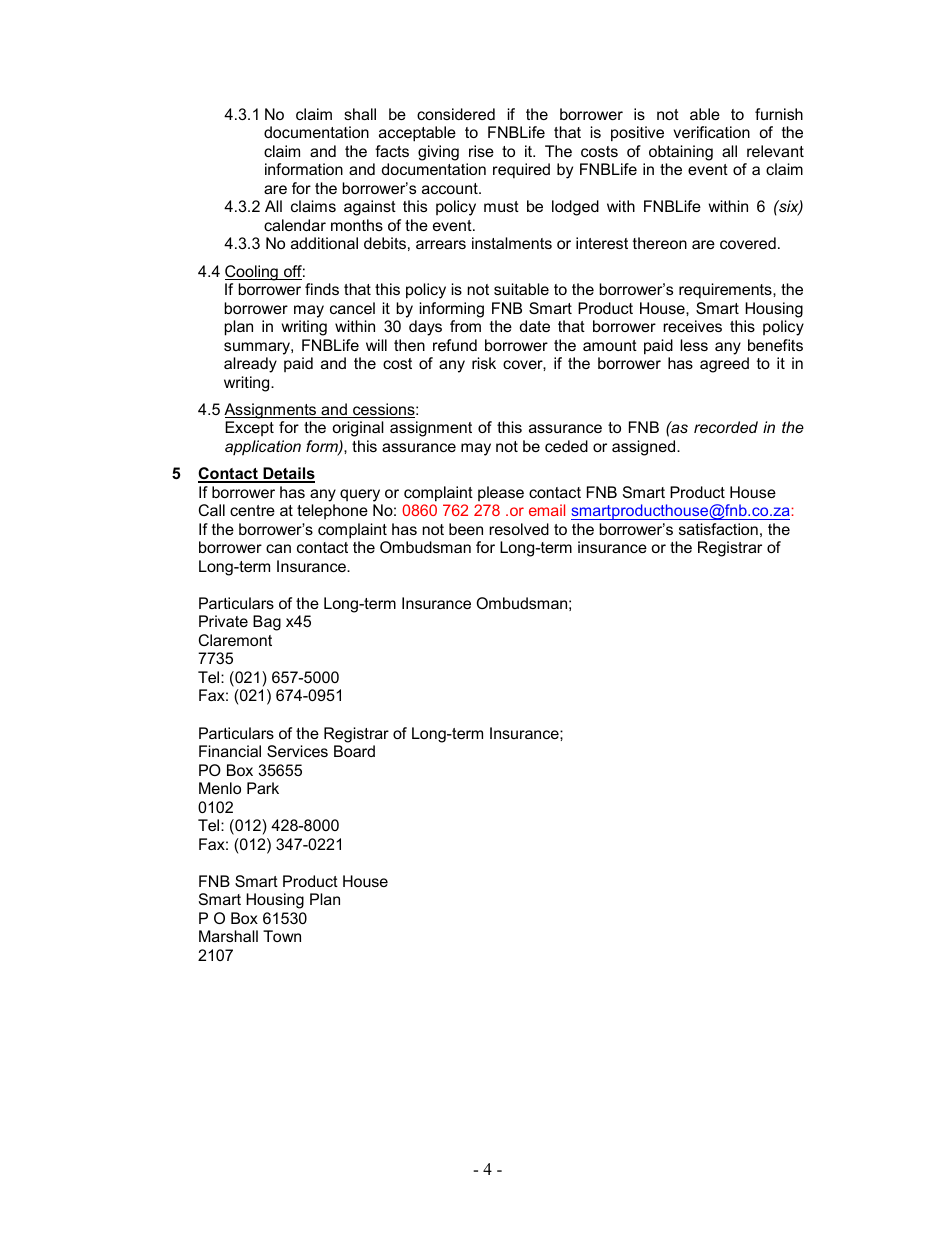  I want to click on facts, so click(392, 151).
